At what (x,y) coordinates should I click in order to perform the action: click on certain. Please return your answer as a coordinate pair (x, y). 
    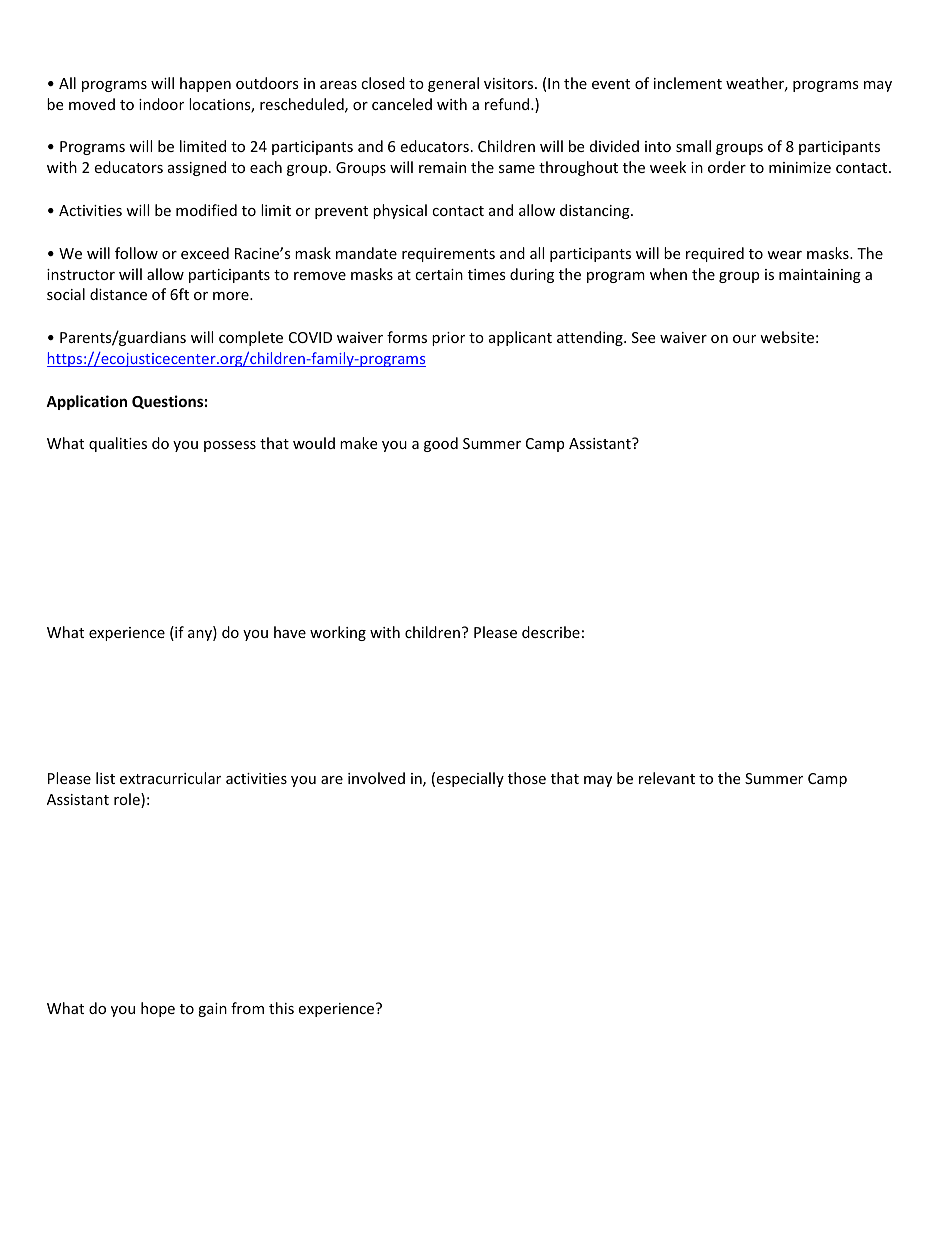
    Looking at the image, I should click on (439, 274).
